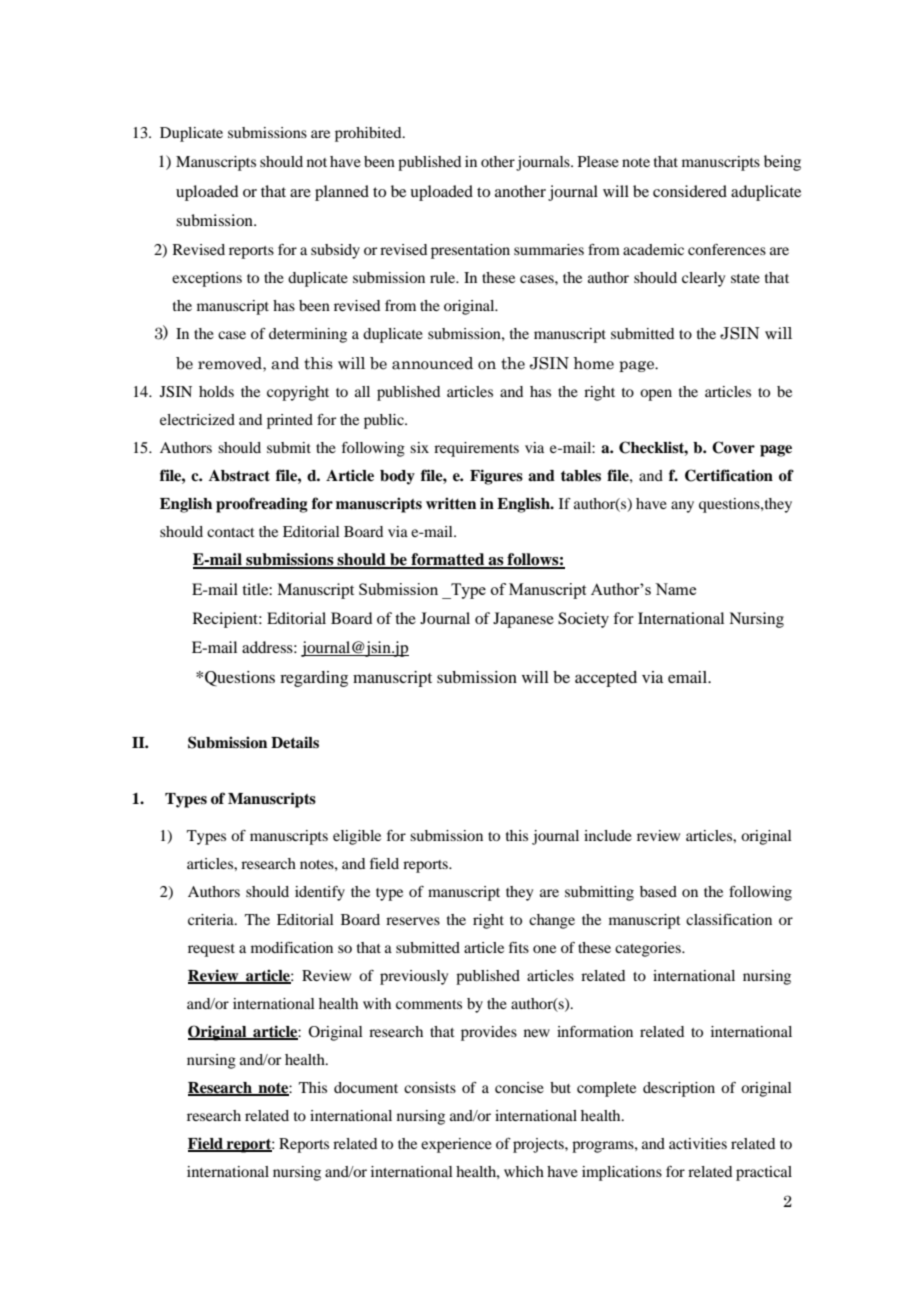  I want to click on planned, so click(342, 193).
